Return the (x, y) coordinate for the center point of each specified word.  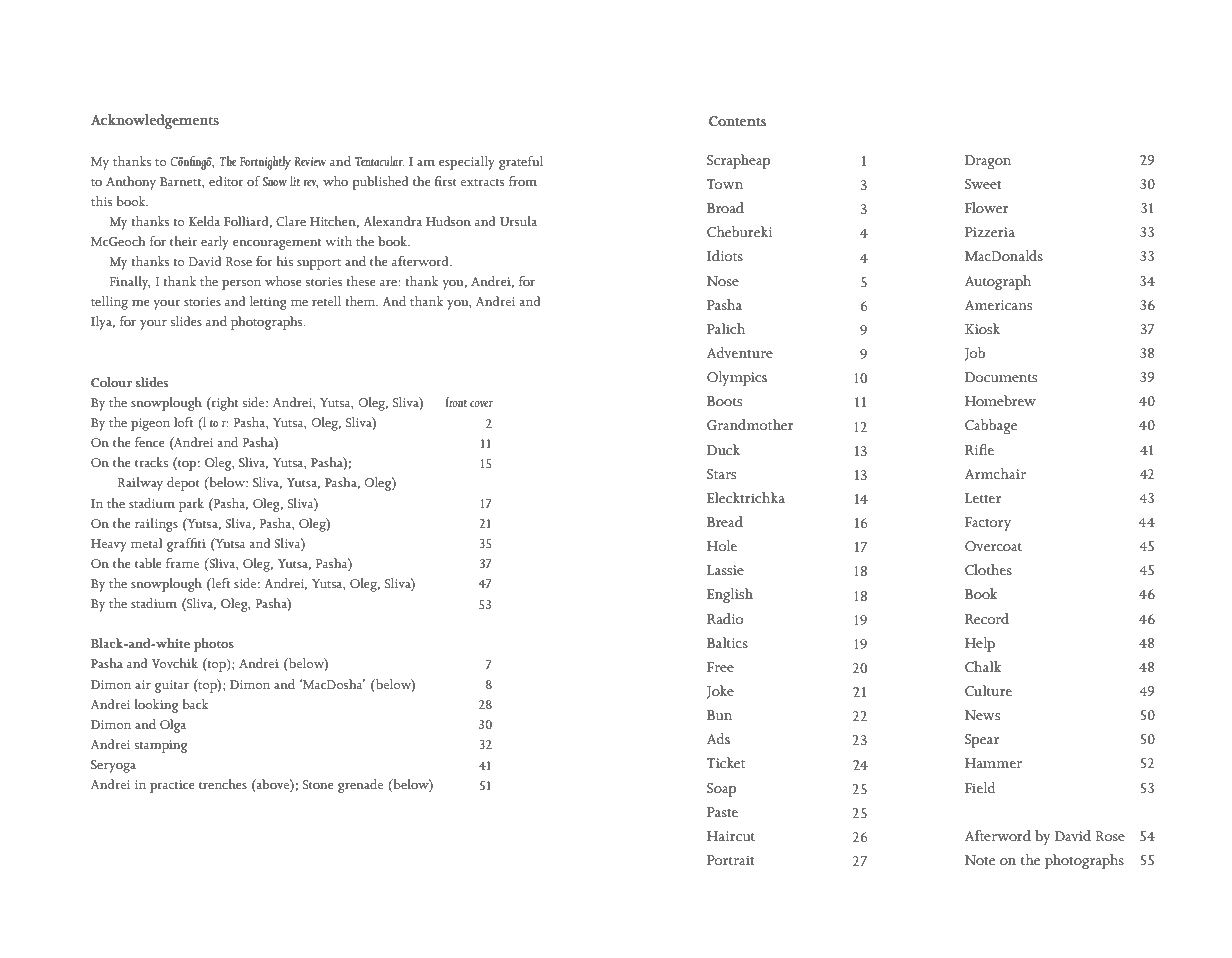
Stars (721, 474)
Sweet (983, 184)
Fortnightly (265, 163)
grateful (521, 163)
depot (183, 484)
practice (172, 786)
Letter (983, 498)
